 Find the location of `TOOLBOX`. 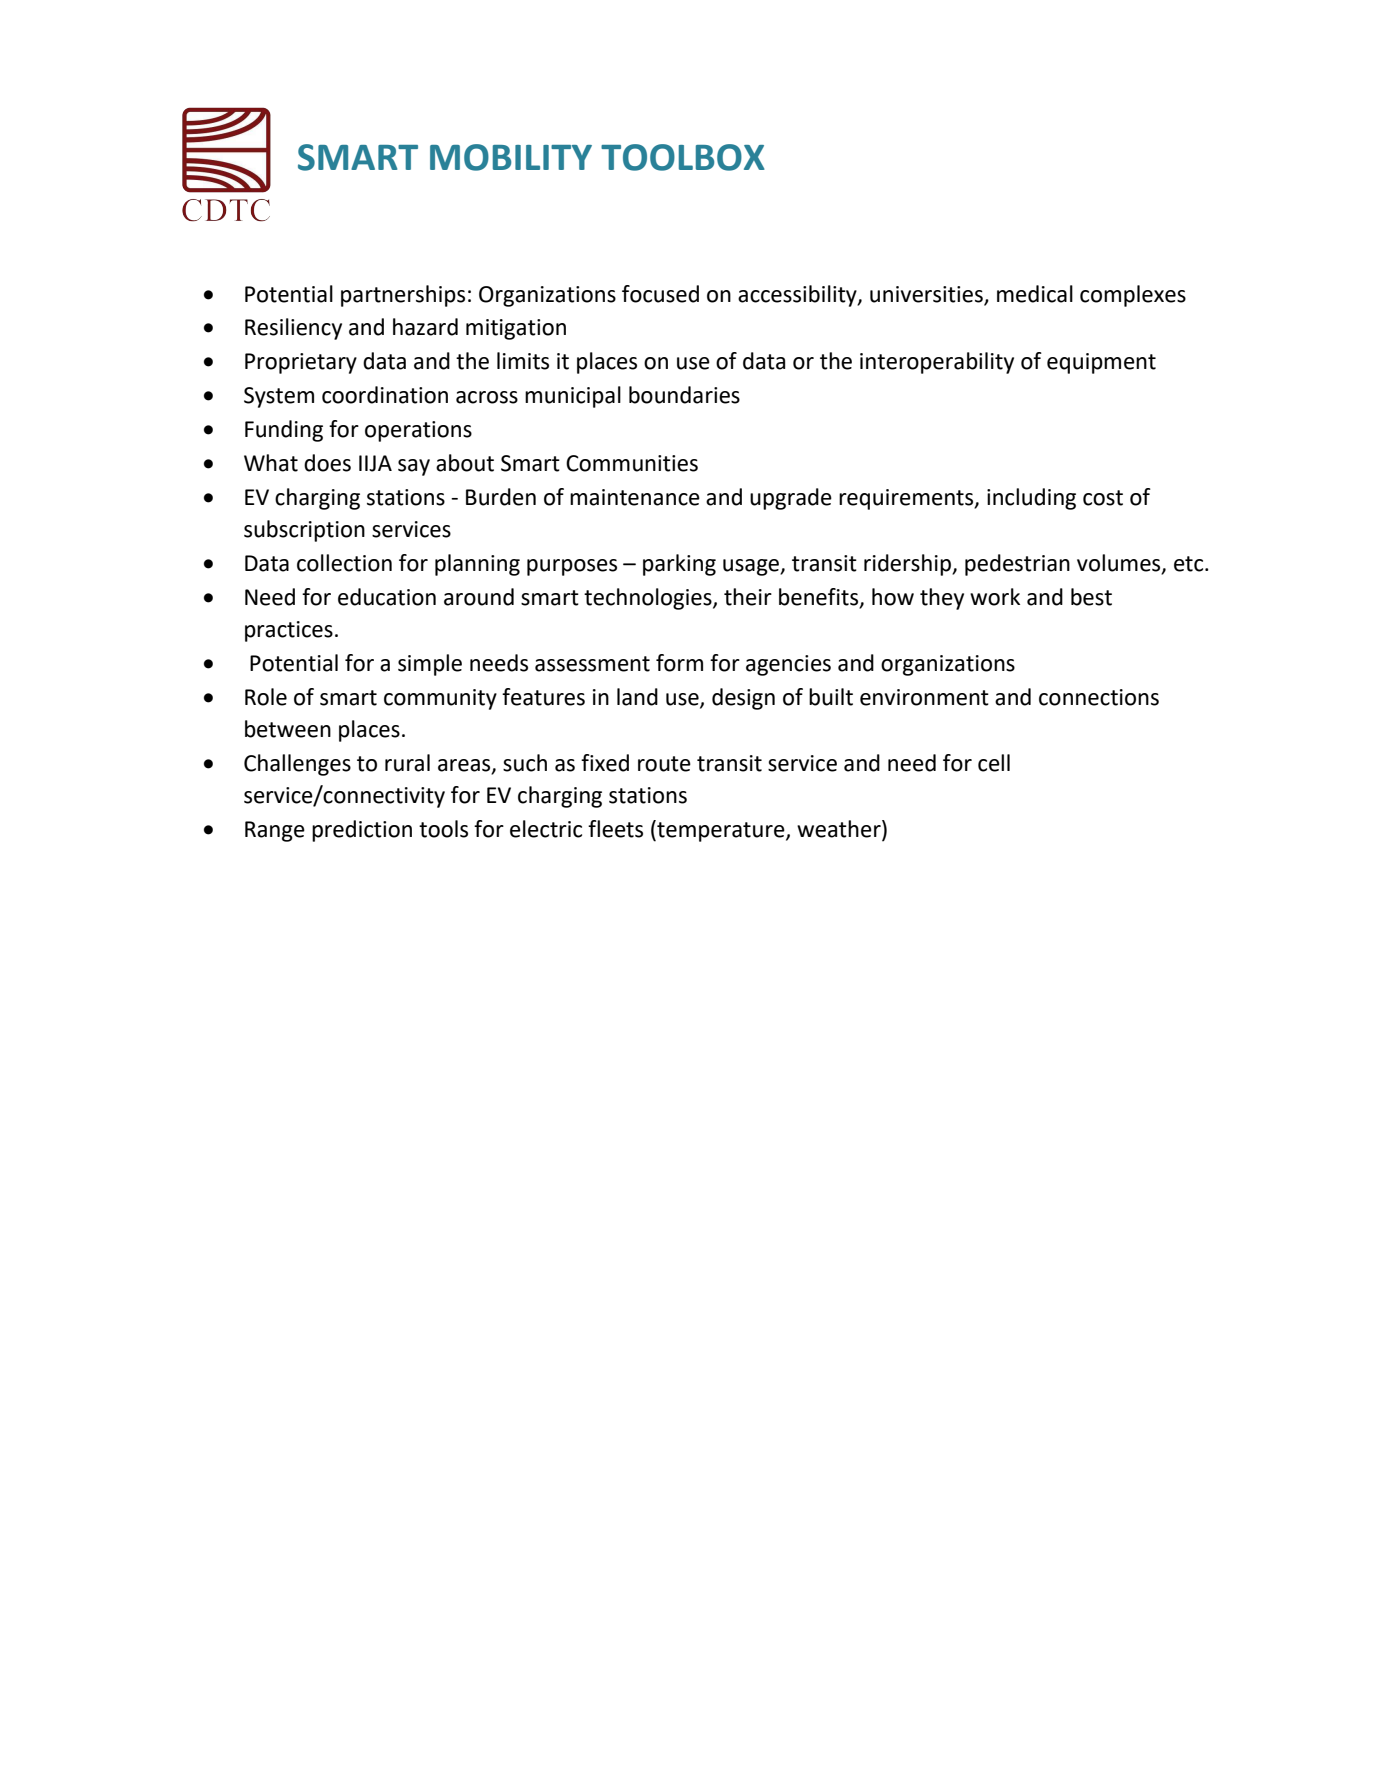

TOOLBOX is located at coordinates (683, 157).
